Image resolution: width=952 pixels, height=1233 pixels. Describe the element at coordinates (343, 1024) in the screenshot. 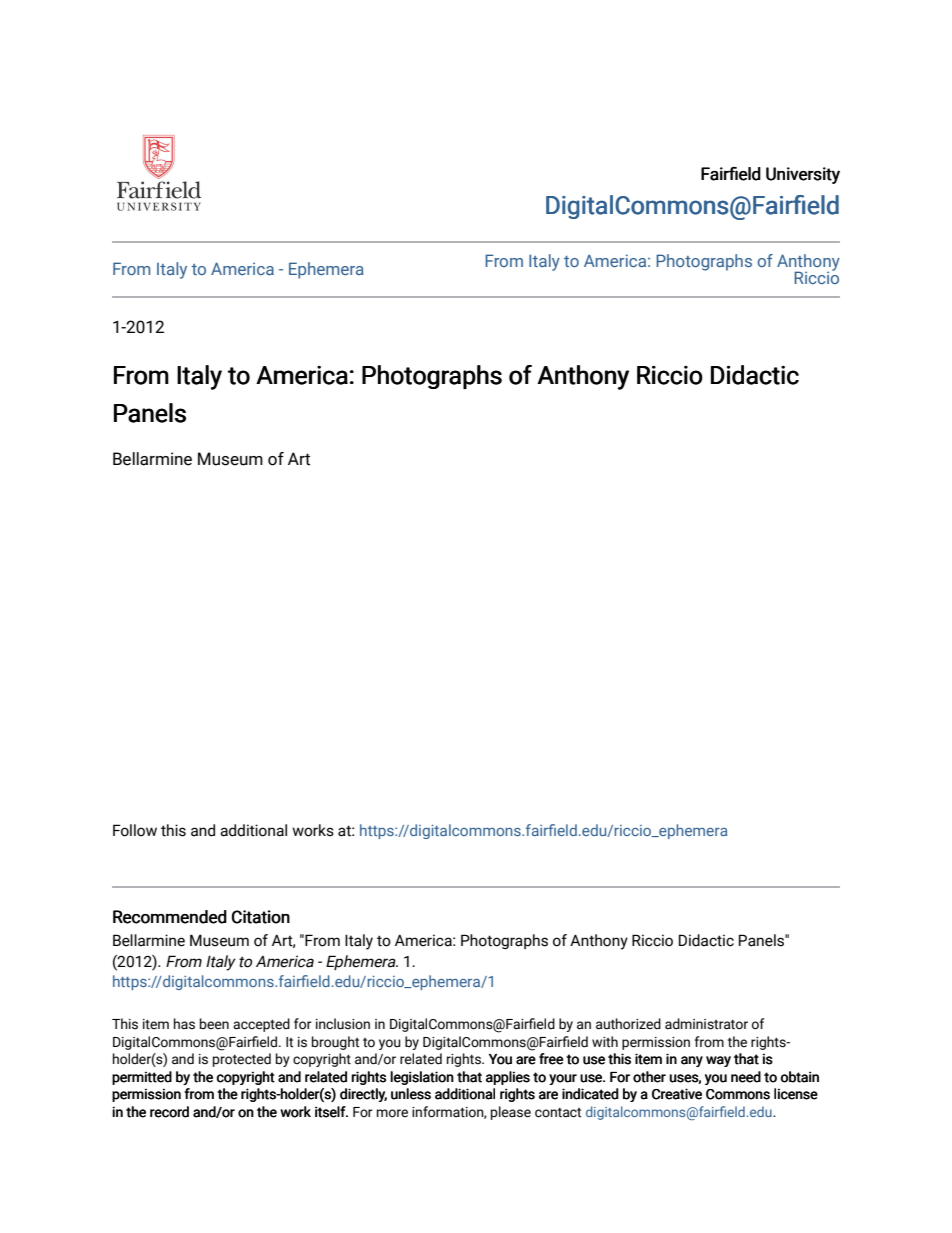

I see `inclusion` at that location.
